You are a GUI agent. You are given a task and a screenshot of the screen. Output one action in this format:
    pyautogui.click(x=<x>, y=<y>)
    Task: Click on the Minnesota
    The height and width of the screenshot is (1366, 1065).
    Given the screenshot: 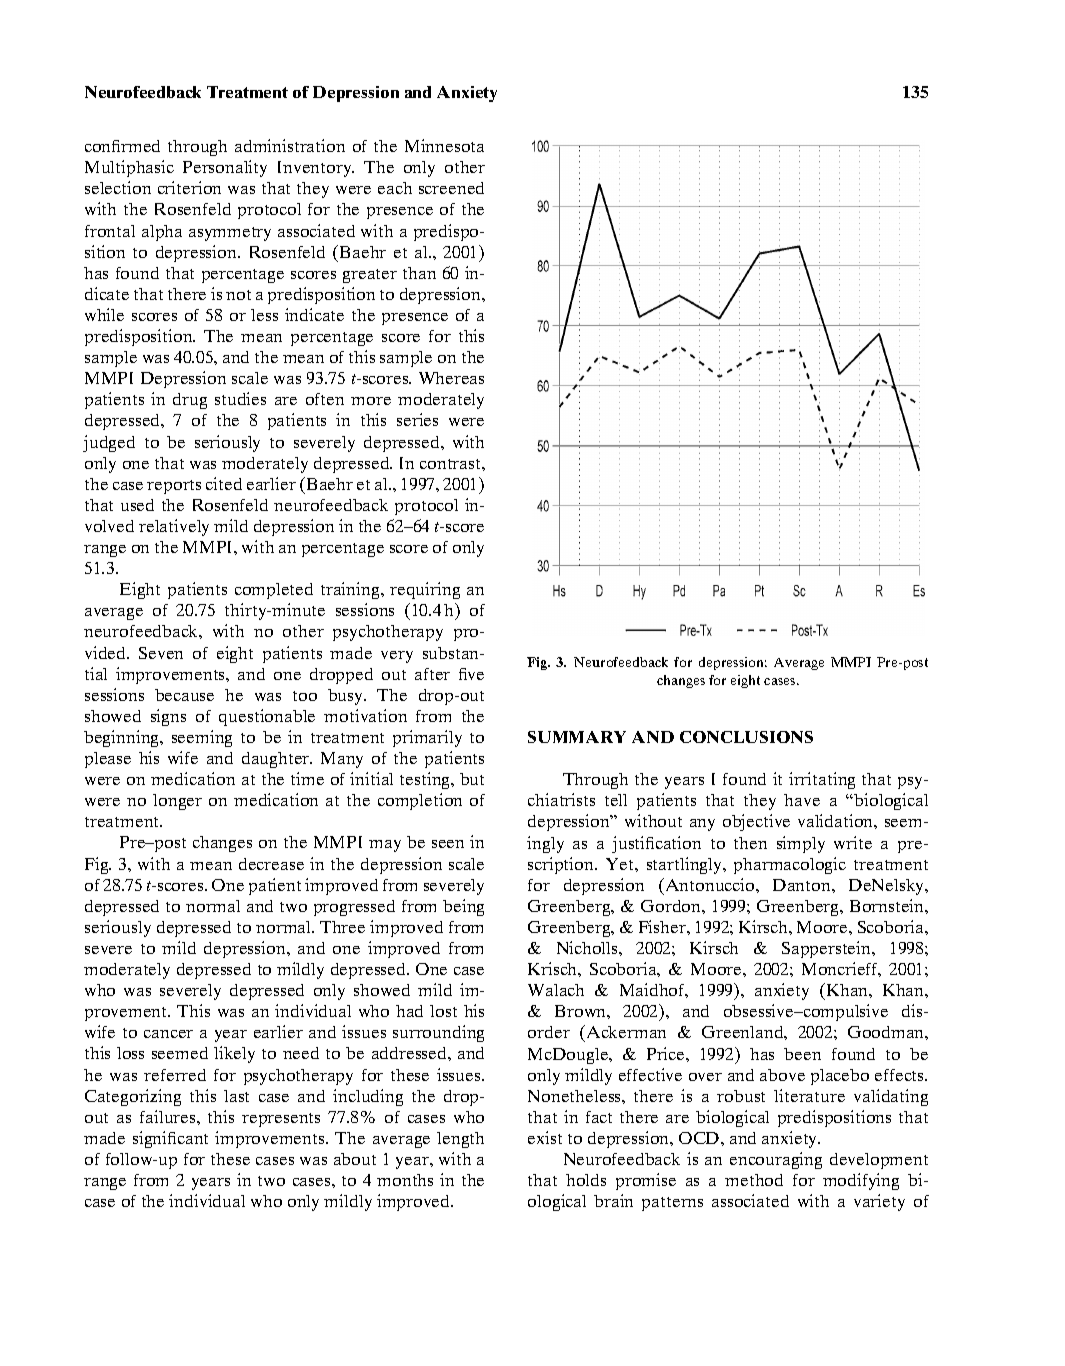 What is the action you would take?
    pyautogui.click(x=444, y=145)
